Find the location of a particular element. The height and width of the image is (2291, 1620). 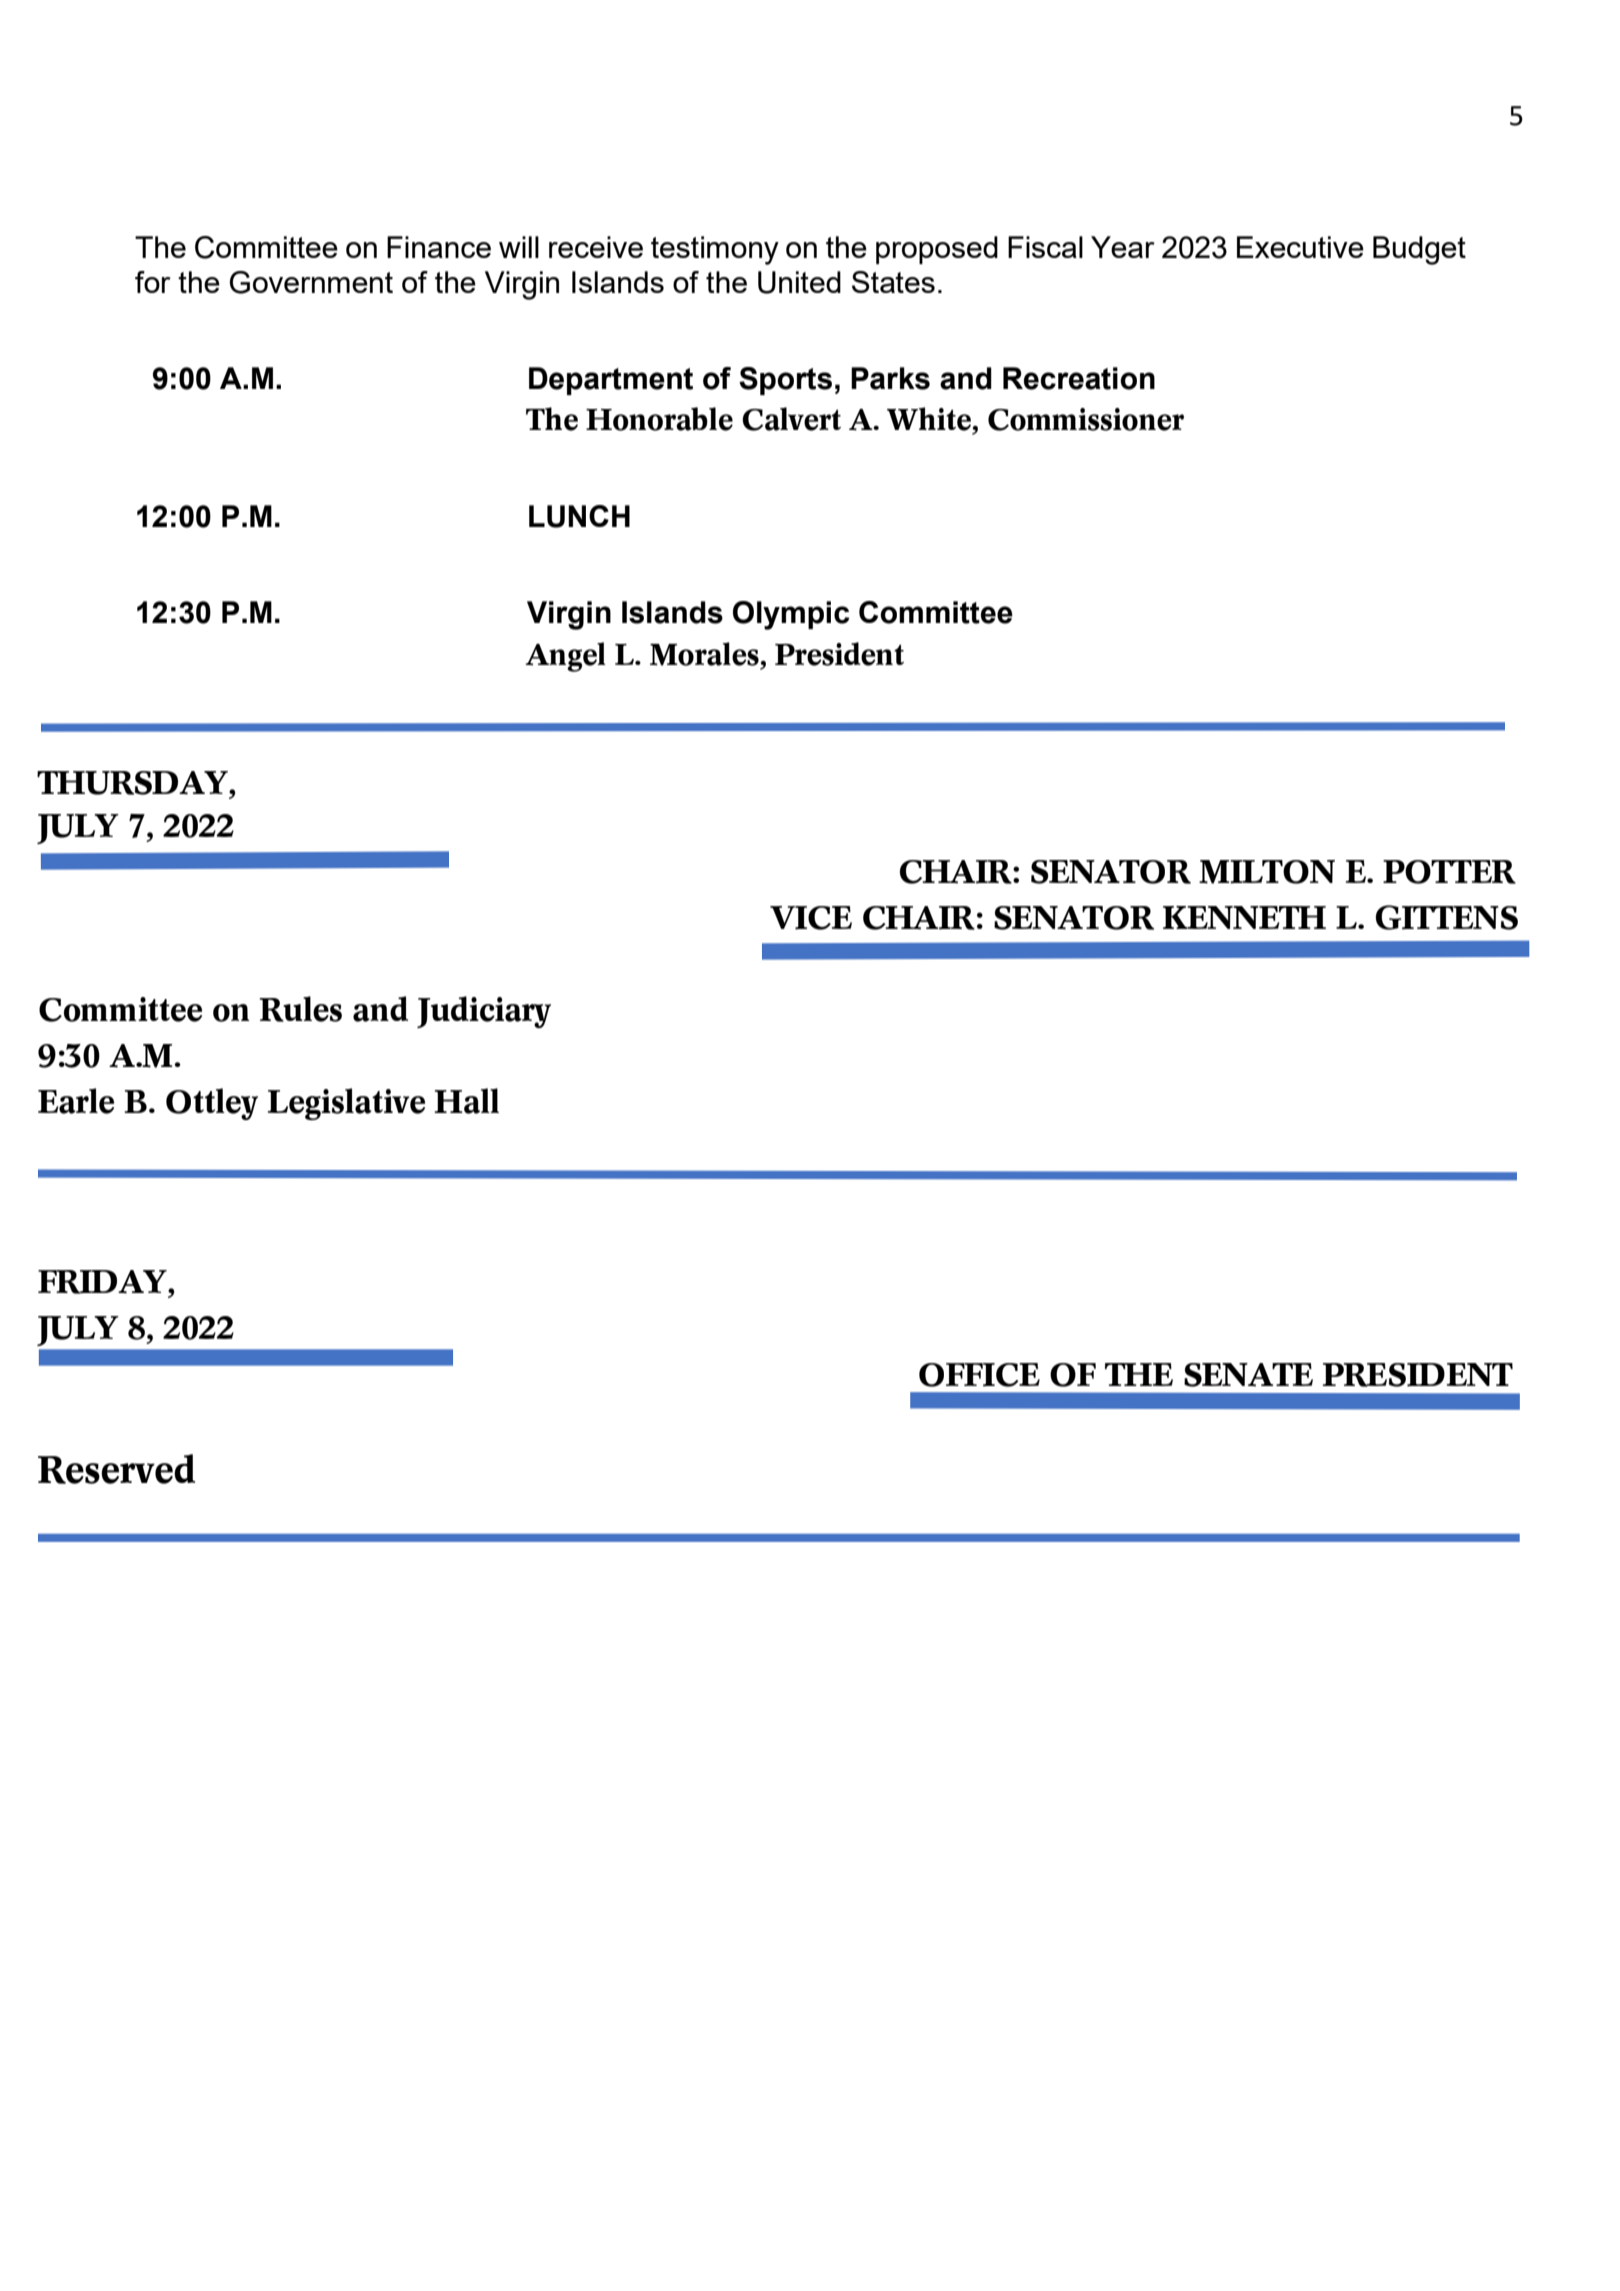

SENATE is located at coordinates (1248, 1375).
